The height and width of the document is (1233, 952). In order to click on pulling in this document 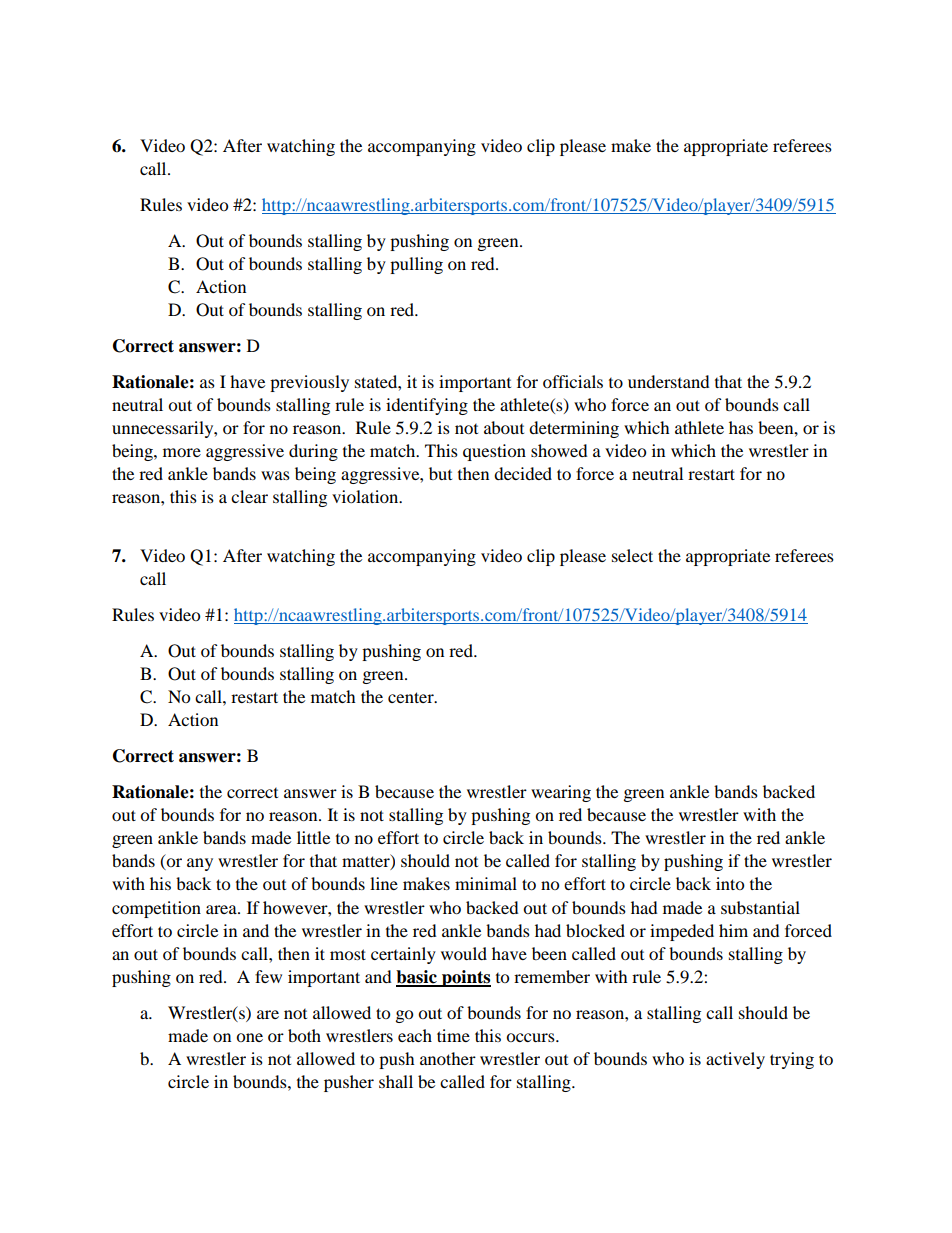, I will do `click(416, 265)`.
